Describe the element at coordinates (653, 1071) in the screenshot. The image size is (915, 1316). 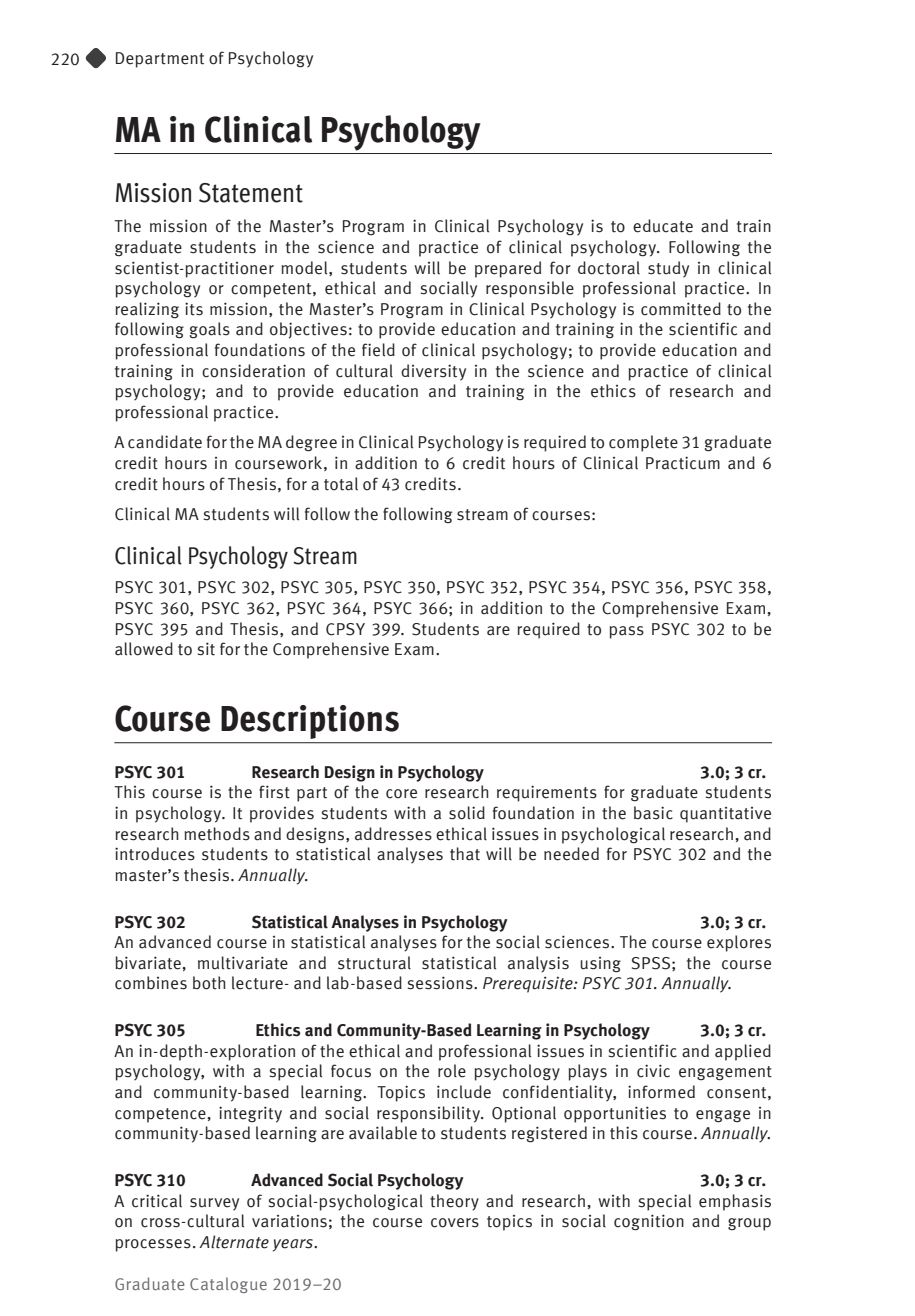
I see `civic` at that location.
